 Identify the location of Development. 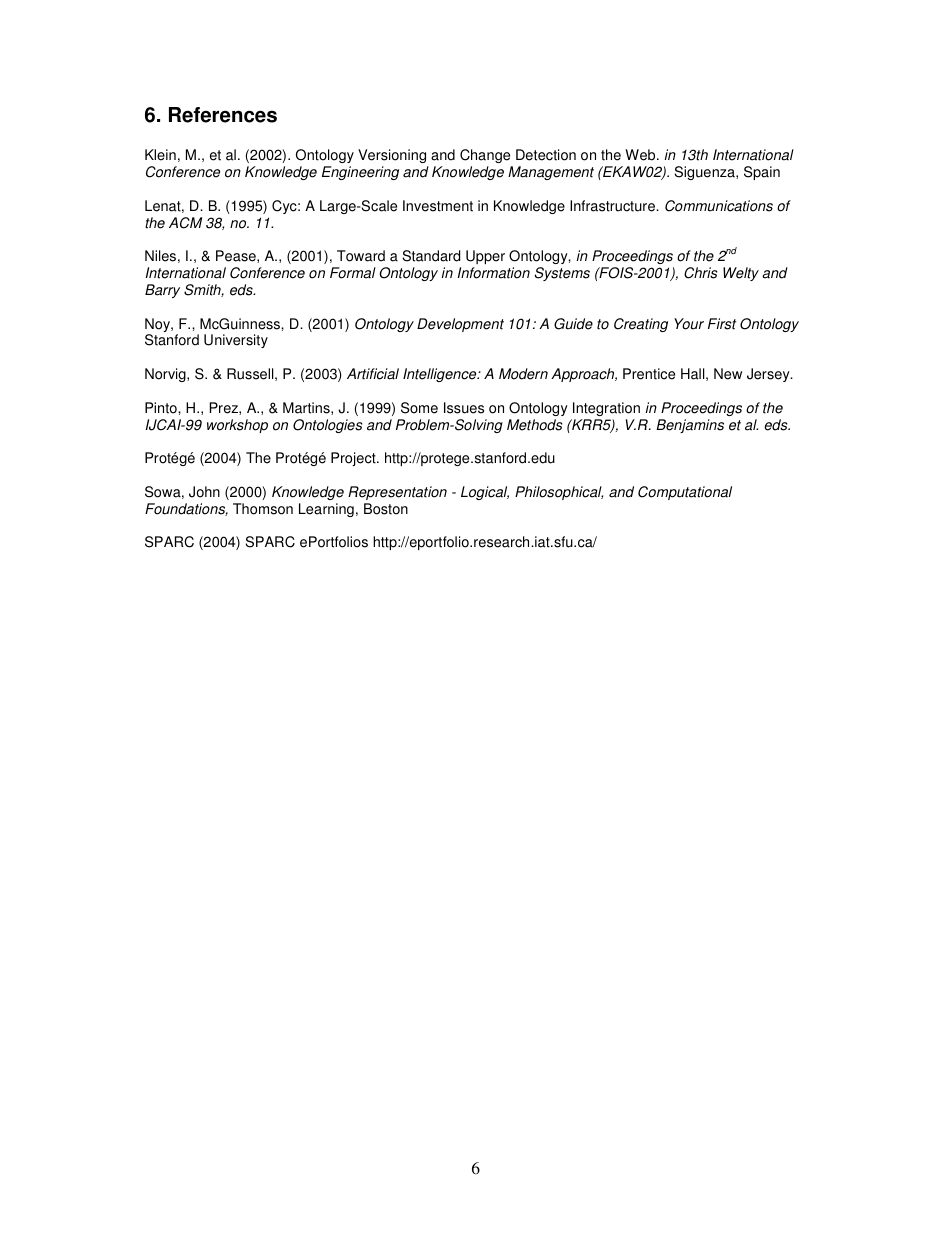
(460, 325).
